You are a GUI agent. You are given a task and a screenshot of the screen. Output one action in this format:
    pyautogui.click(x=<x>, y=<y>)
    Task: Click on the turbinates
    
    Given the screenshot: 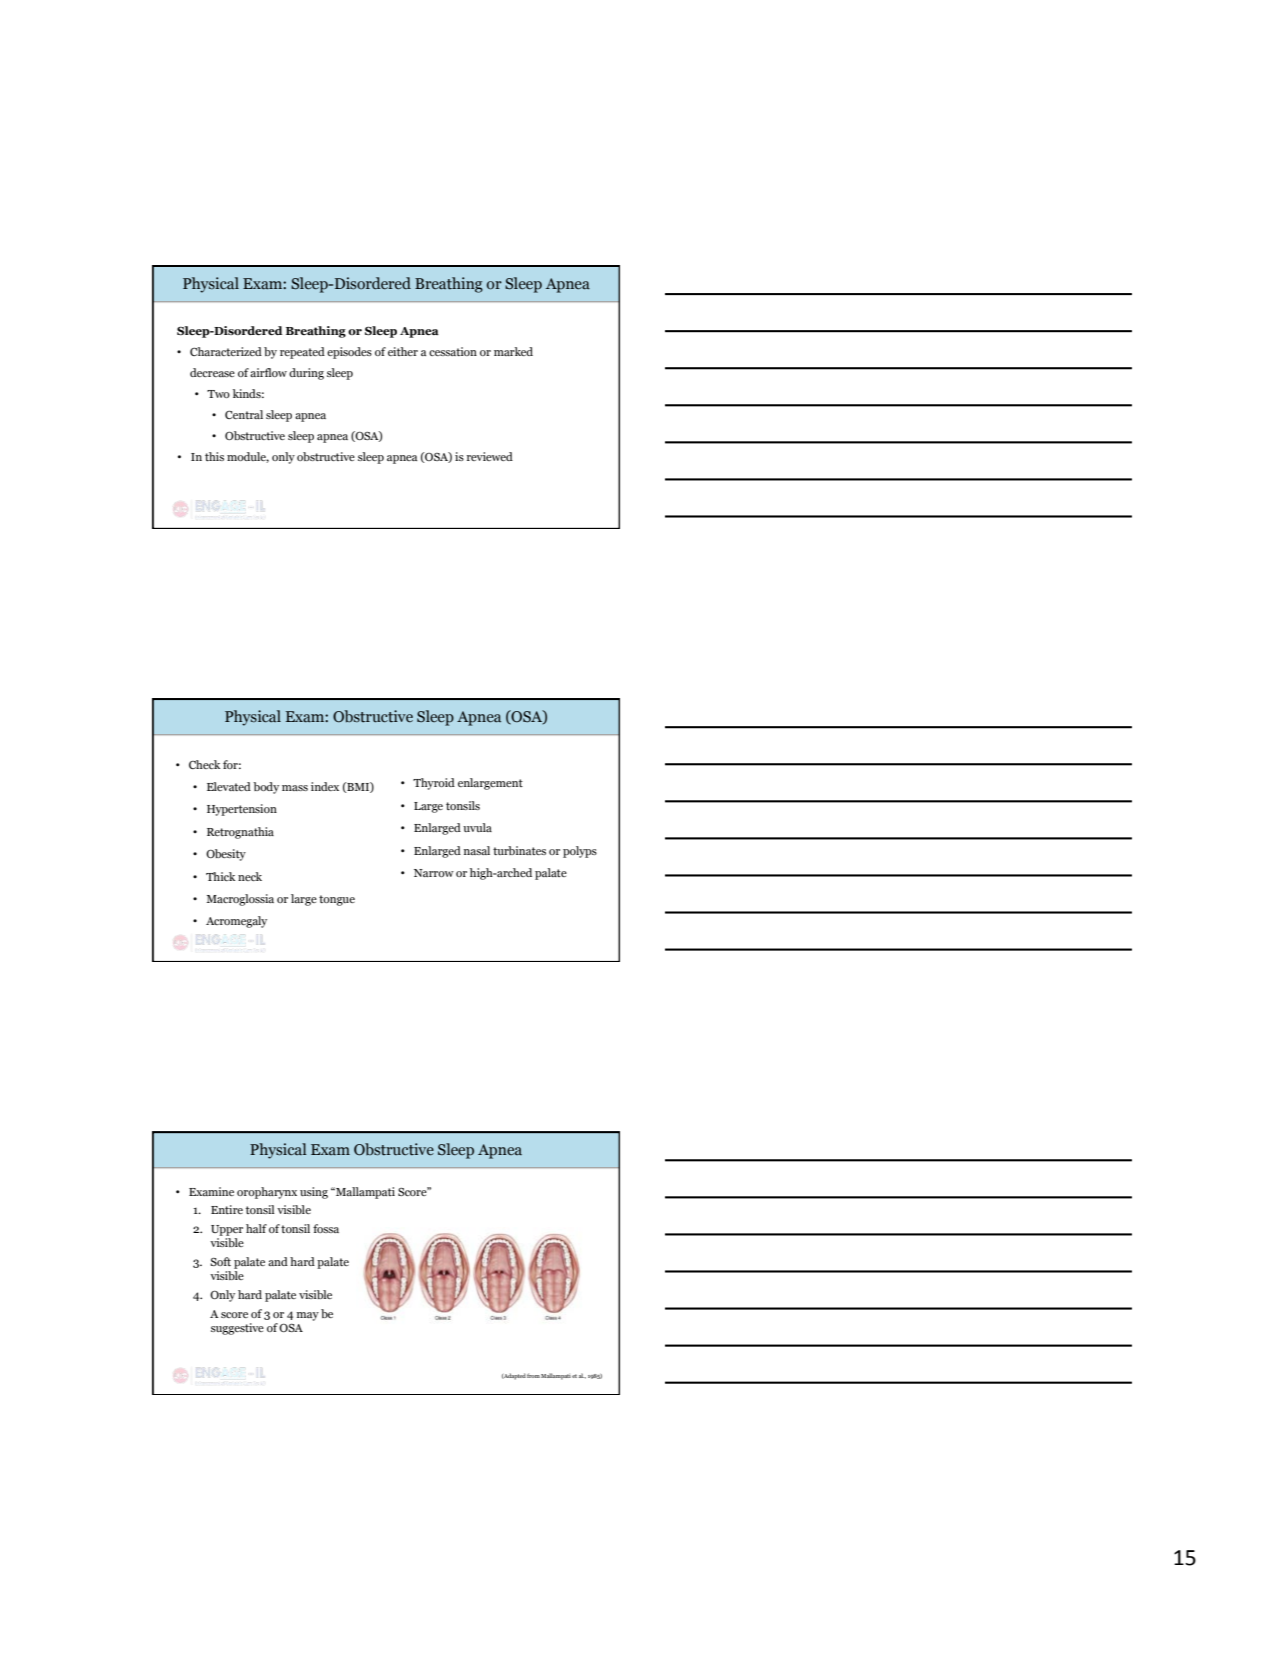 What is the action you would take?
    pyautogui.click(x=519, y=850)
